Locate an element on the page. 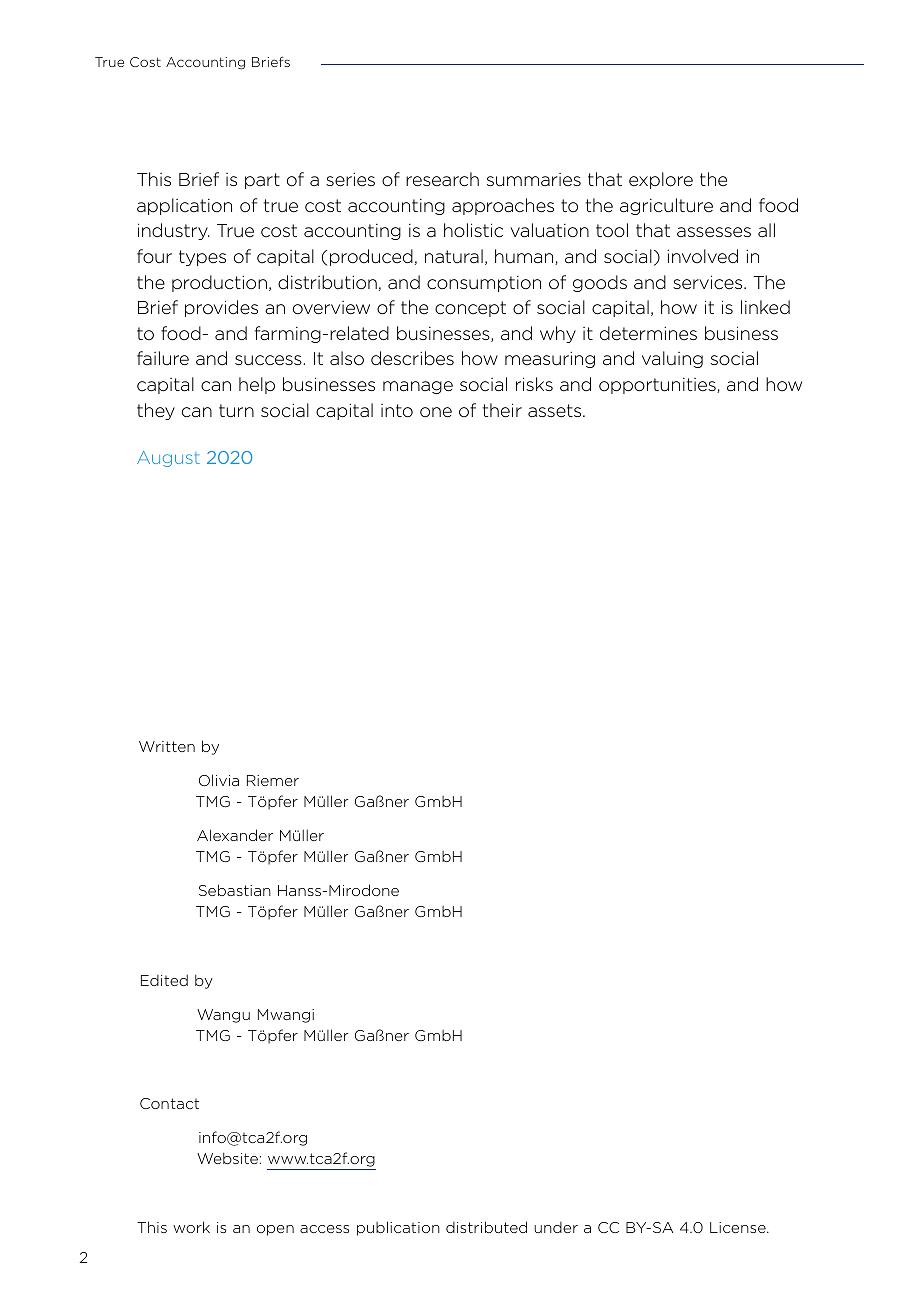 This document has width=924, height=1308. agriculture is located at coordinates (666, 206).
